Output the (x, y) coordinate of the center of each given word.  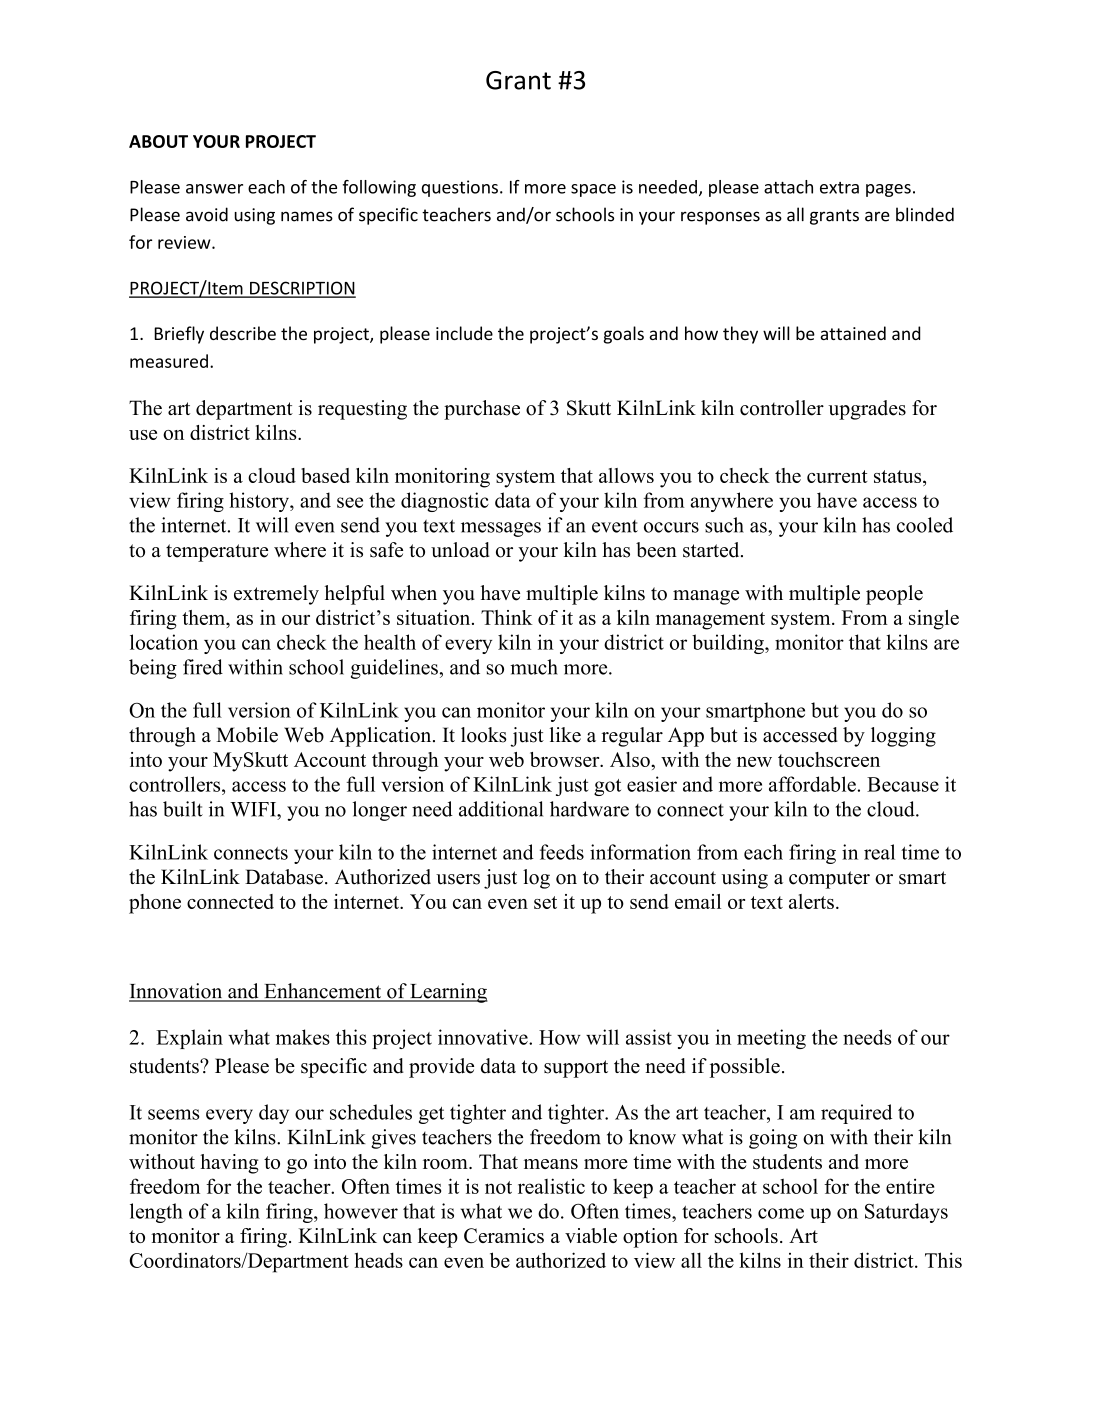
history (260, 502)
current (837, 476)
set (545, 902)
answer (214, 189)
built (183, 809)
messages (501, 529)
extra (839, 188)
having (229, 1164)
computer (829, 880)
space (593, 190)
